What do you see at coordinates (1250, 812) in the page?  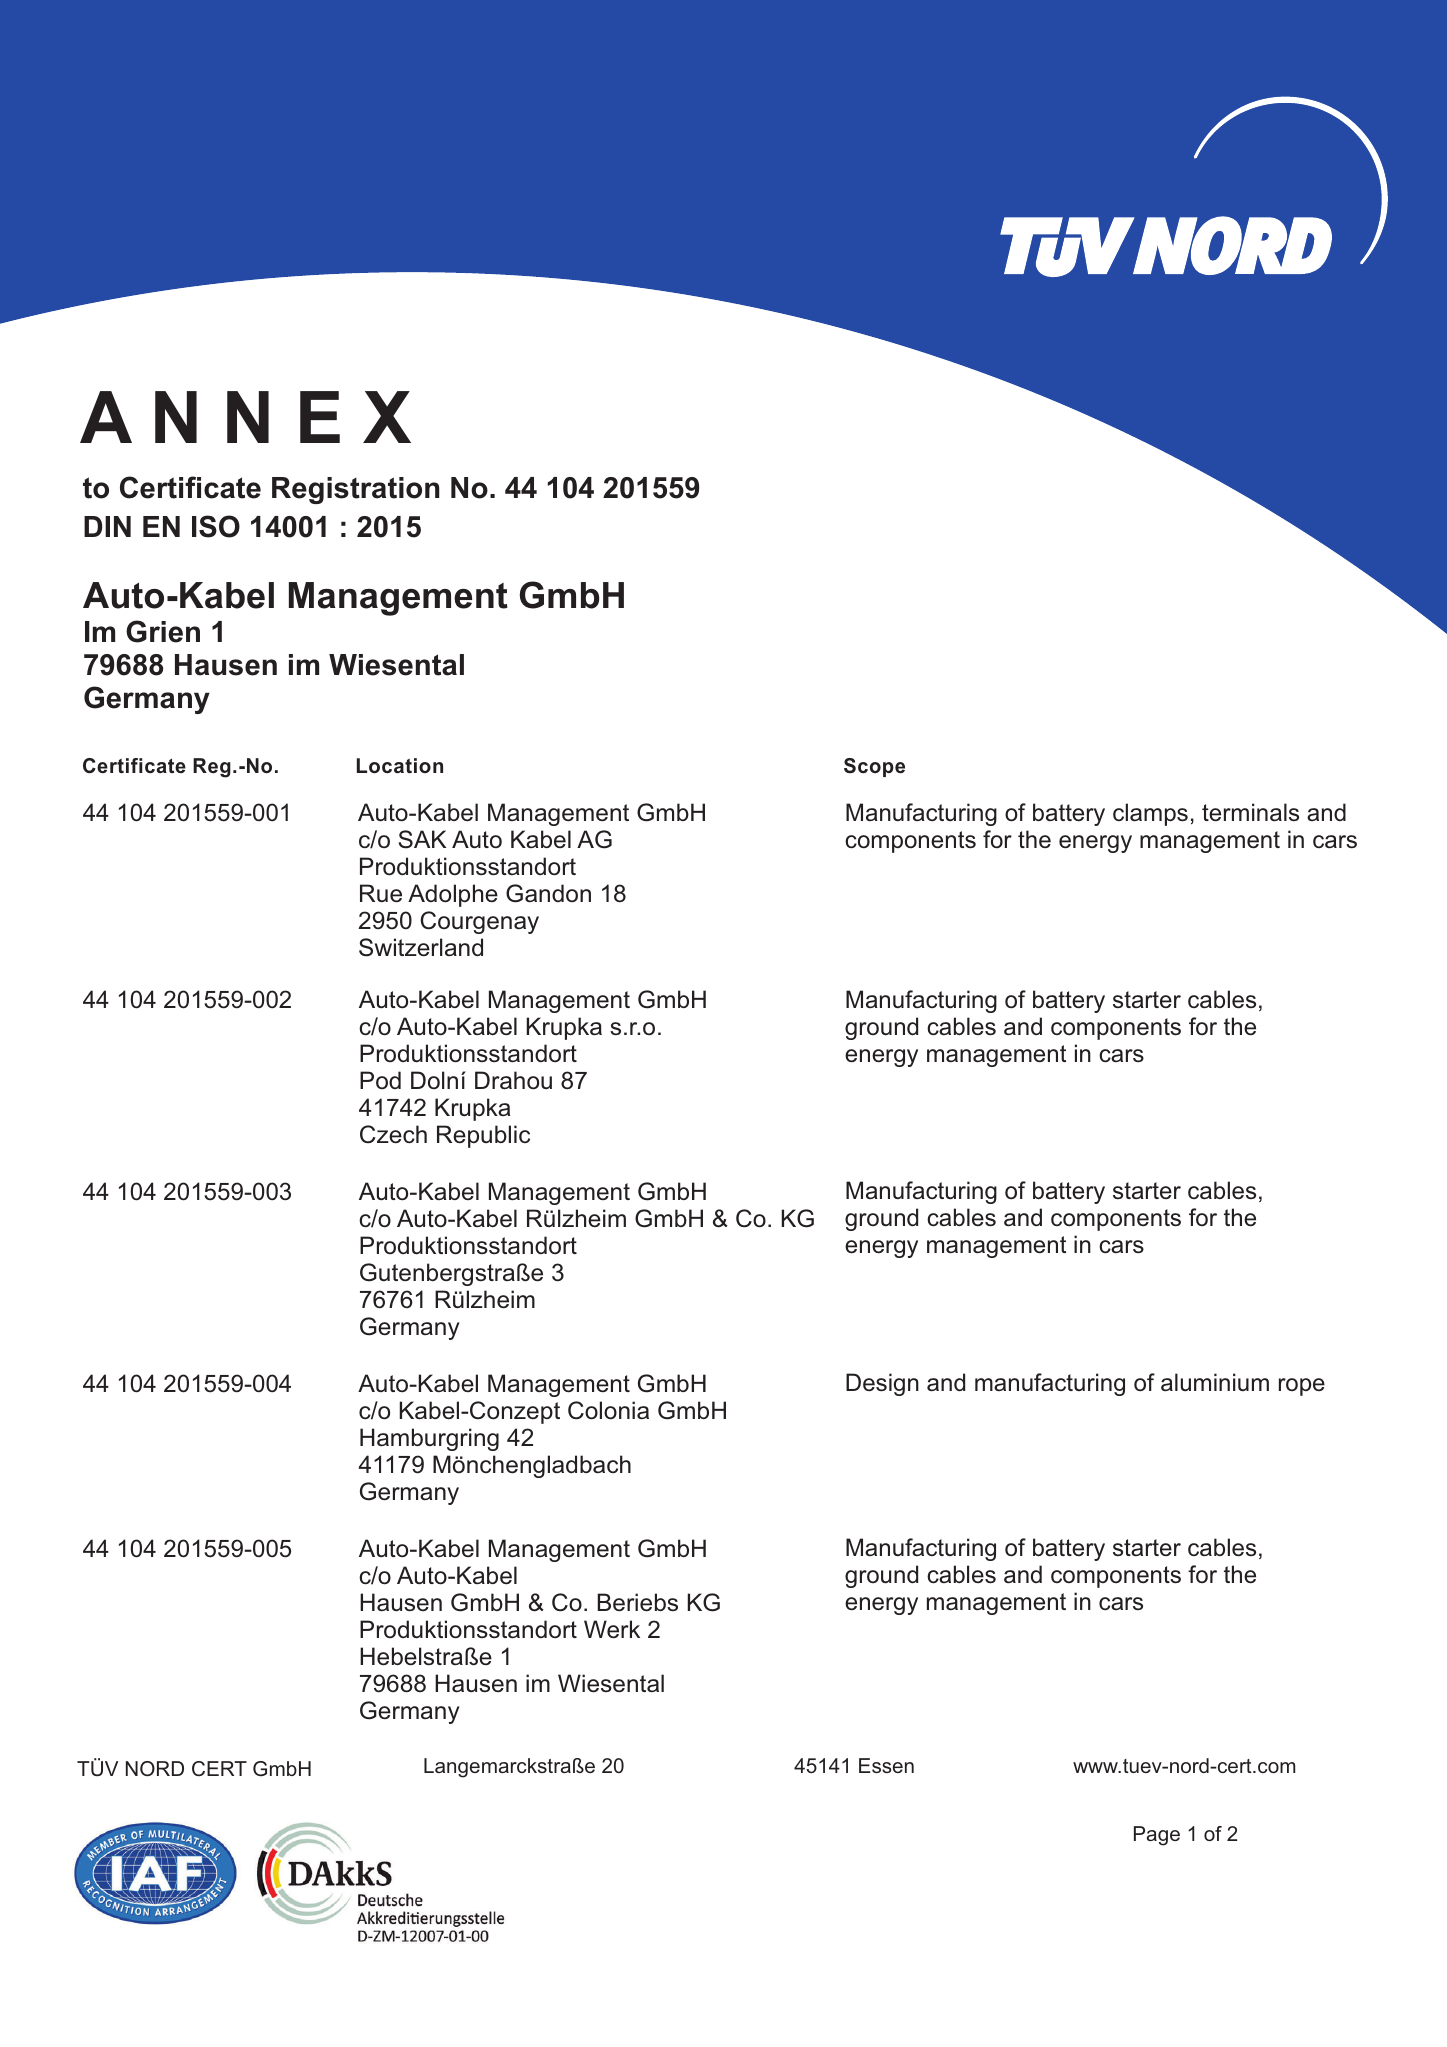 I see `terminals` at bounding box center [1250, 812].
